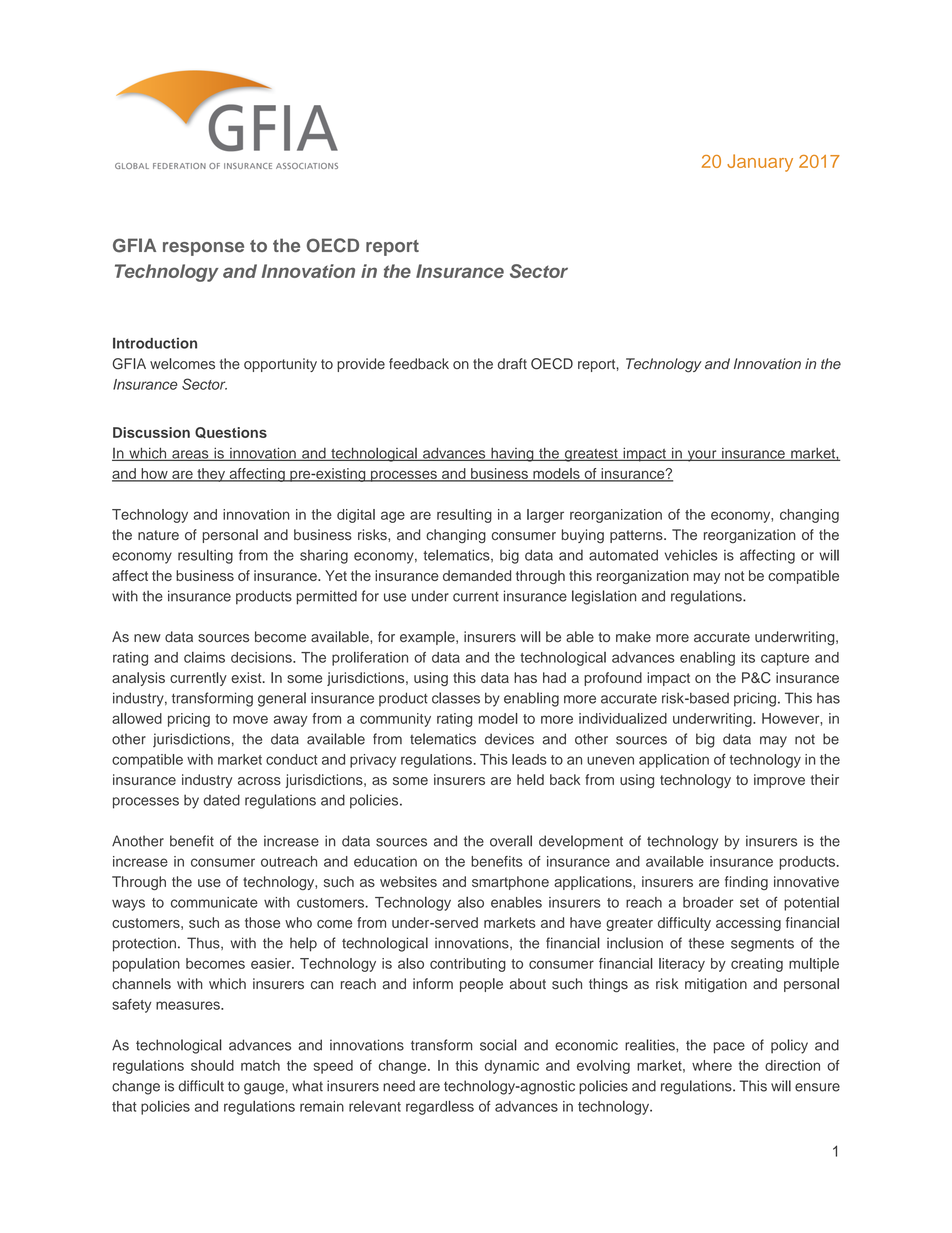 The width and height of the screenshot is (952, 1233). Describe the element at coordinates (212, 1065) in the screenshot. I see `should` at that location.
